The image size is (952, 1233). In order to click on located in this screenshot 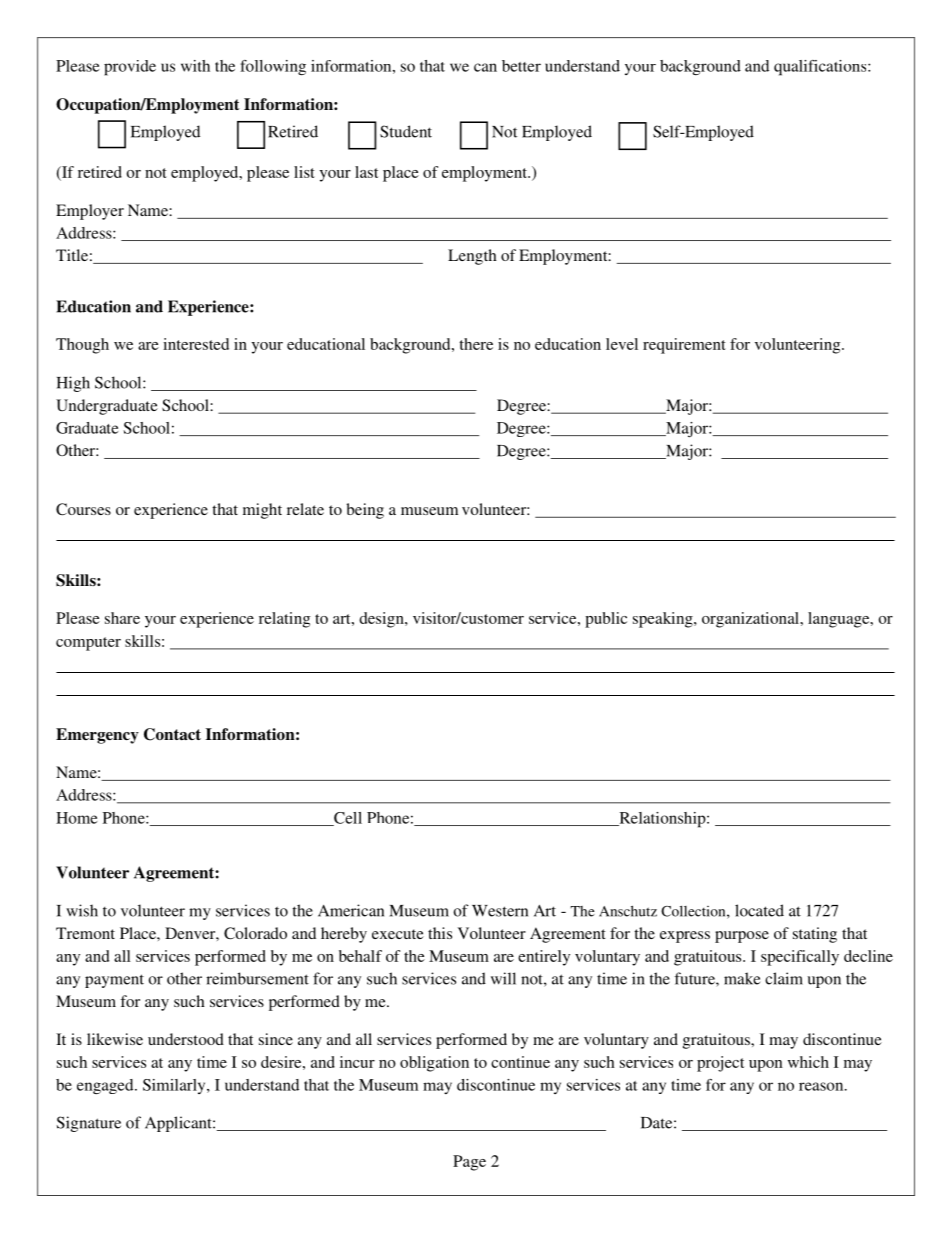, I will do `click(759, 910)`.
